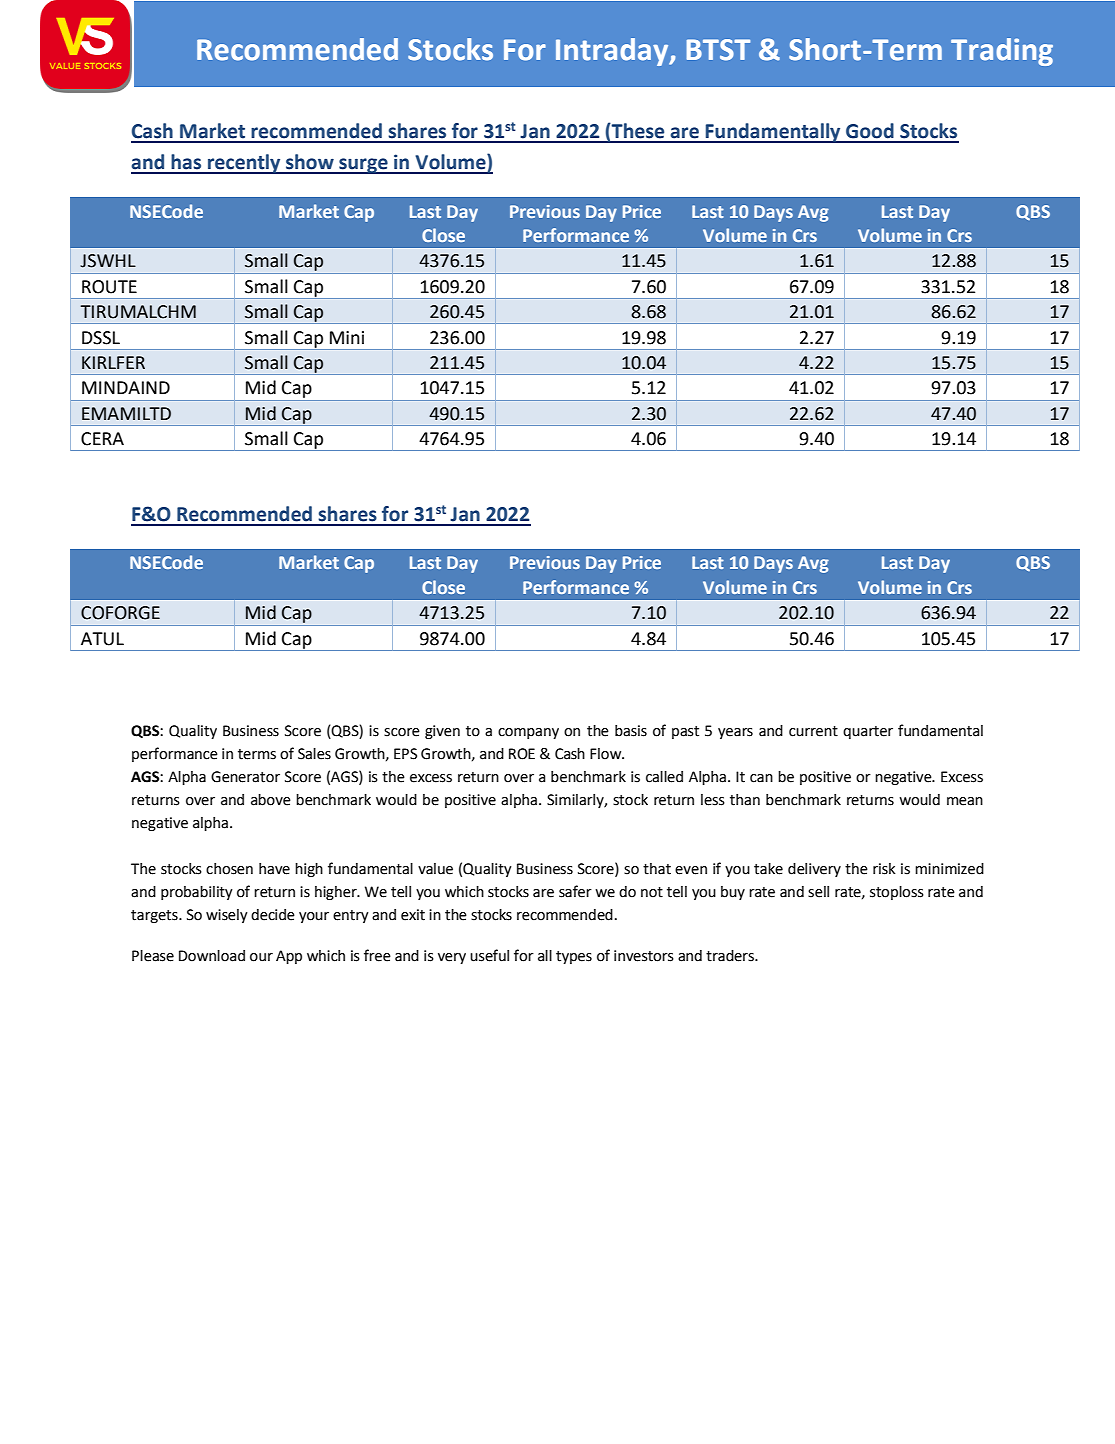 This screenshot has height=1444, width=1115. Describe the element at coordinates (868, 732) in the screenshot. I see `quarter` at that location.
